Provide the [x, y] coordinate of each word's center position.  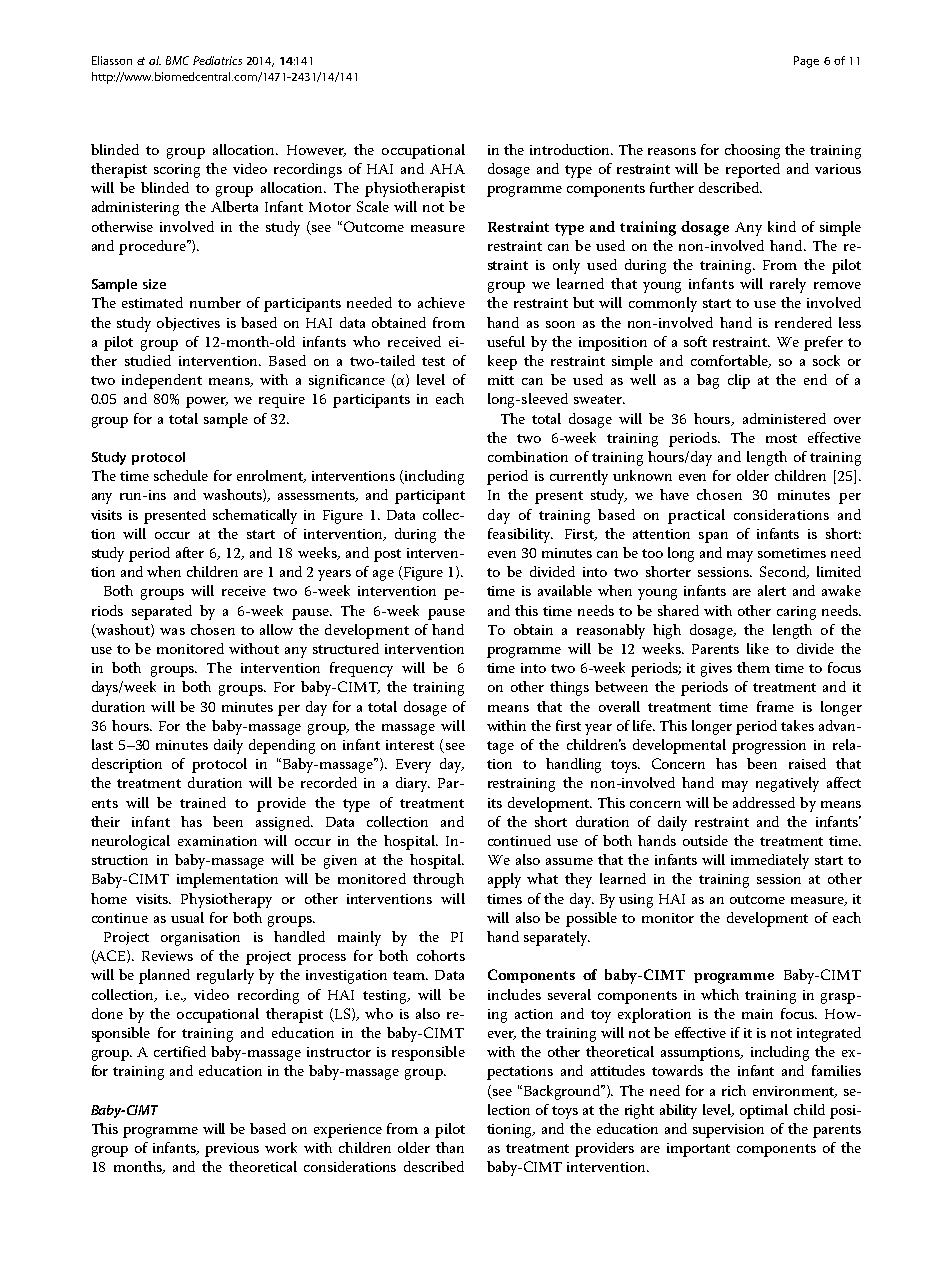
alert [772, 590]
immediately [770, 861]
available [565, 590]
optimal [764, 1111]
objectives [188, 324]
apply [504, 880]
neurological [131, 842]
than [450, 1147]
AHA [447, 169]
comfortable [731, 361]
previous [232, 1150]
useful [506, 341]
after [190, 552]
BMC [177, 60]
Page [806, 62]
